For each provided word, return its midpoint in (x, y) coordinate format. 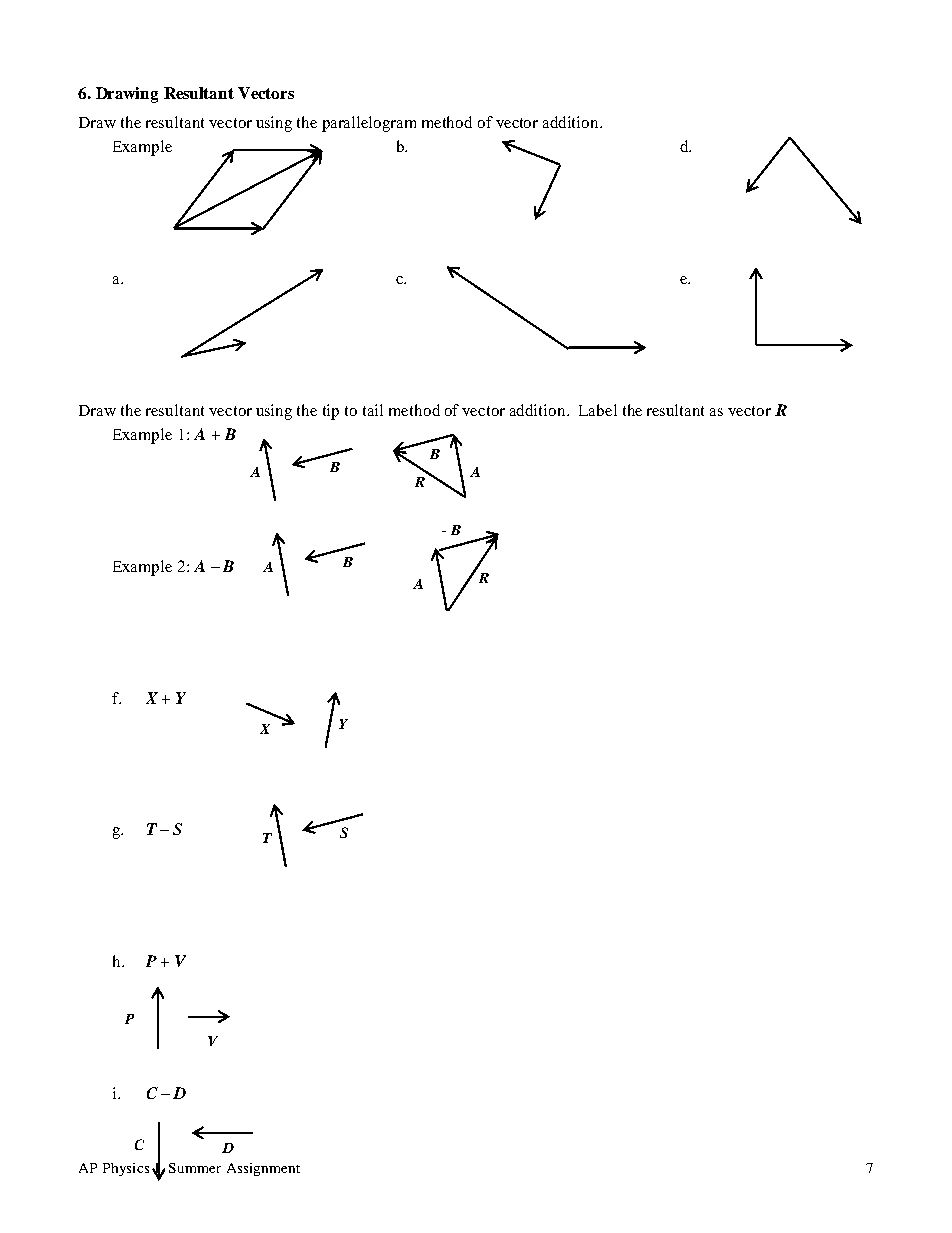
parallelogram (369, 124)
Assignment (263, 1169)
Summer (195, 1168)
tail (373, 410)
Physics (126, 1169)
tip (331, 412)
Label (598, 410)
